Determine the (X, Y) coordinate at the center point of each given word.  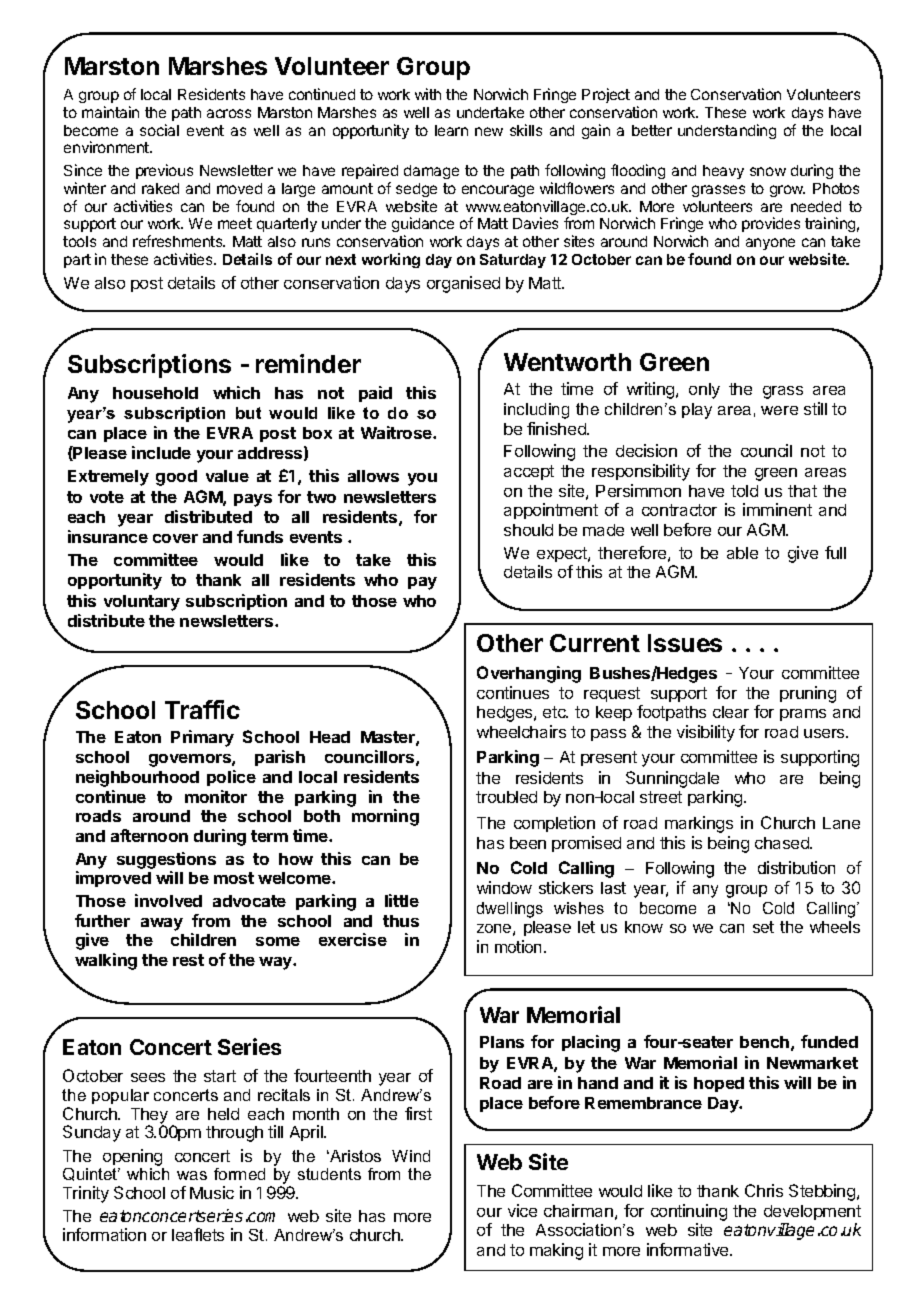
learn (451, 130)
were (779, 410)
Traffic (202, 709)
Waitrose (397, 432)
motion (518, 946)
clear (731, 712)
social (159, 130)
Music (212, 1192)
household (155, 393)
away (162, 924)
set (763, 927)
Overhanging (529, 674)
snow (768, 171)
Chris (764, 1190)
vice (522, 1210)
